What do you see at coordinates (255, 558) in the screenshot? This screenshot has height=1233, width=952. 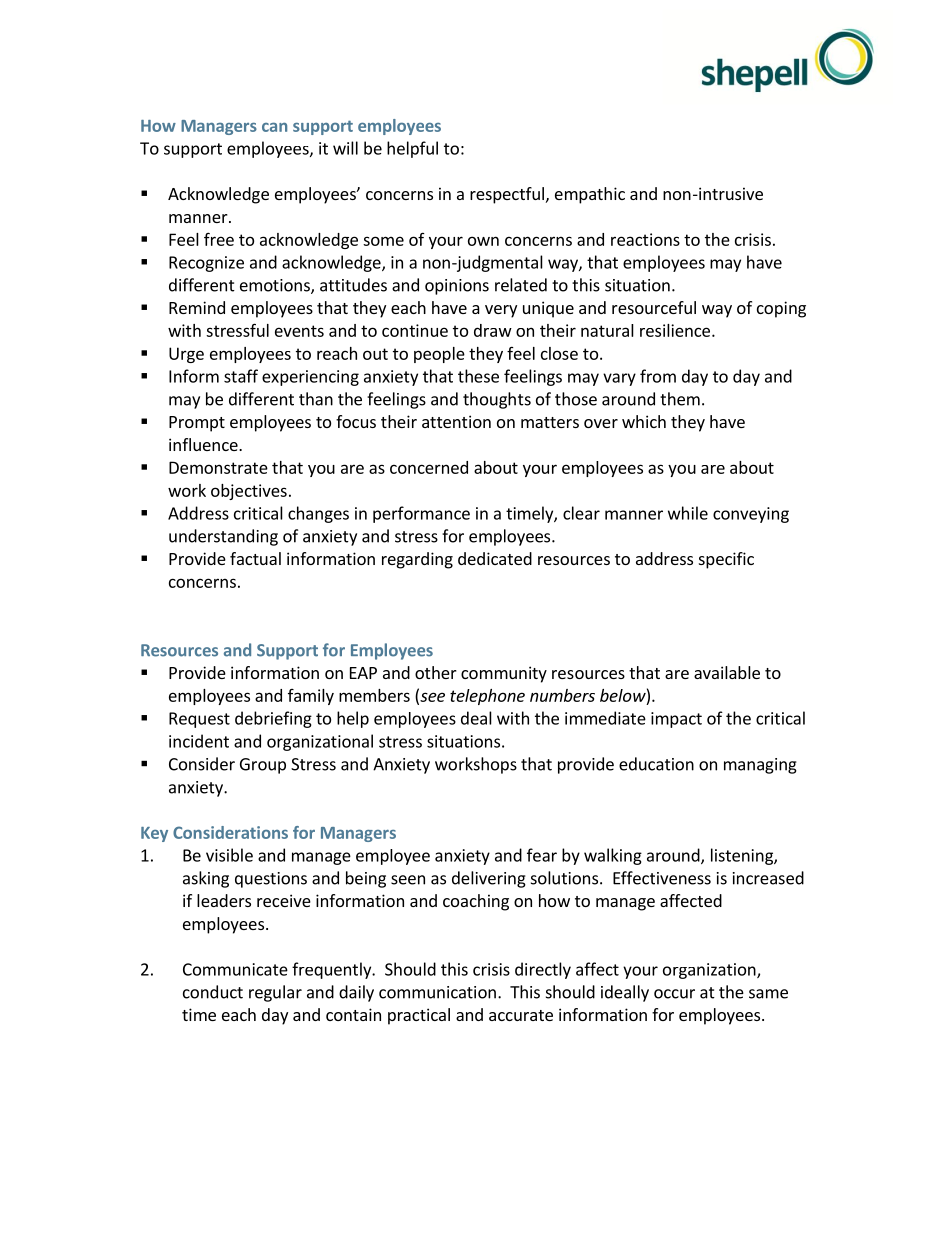 I see `factual` at bounding box center [255, 558].
